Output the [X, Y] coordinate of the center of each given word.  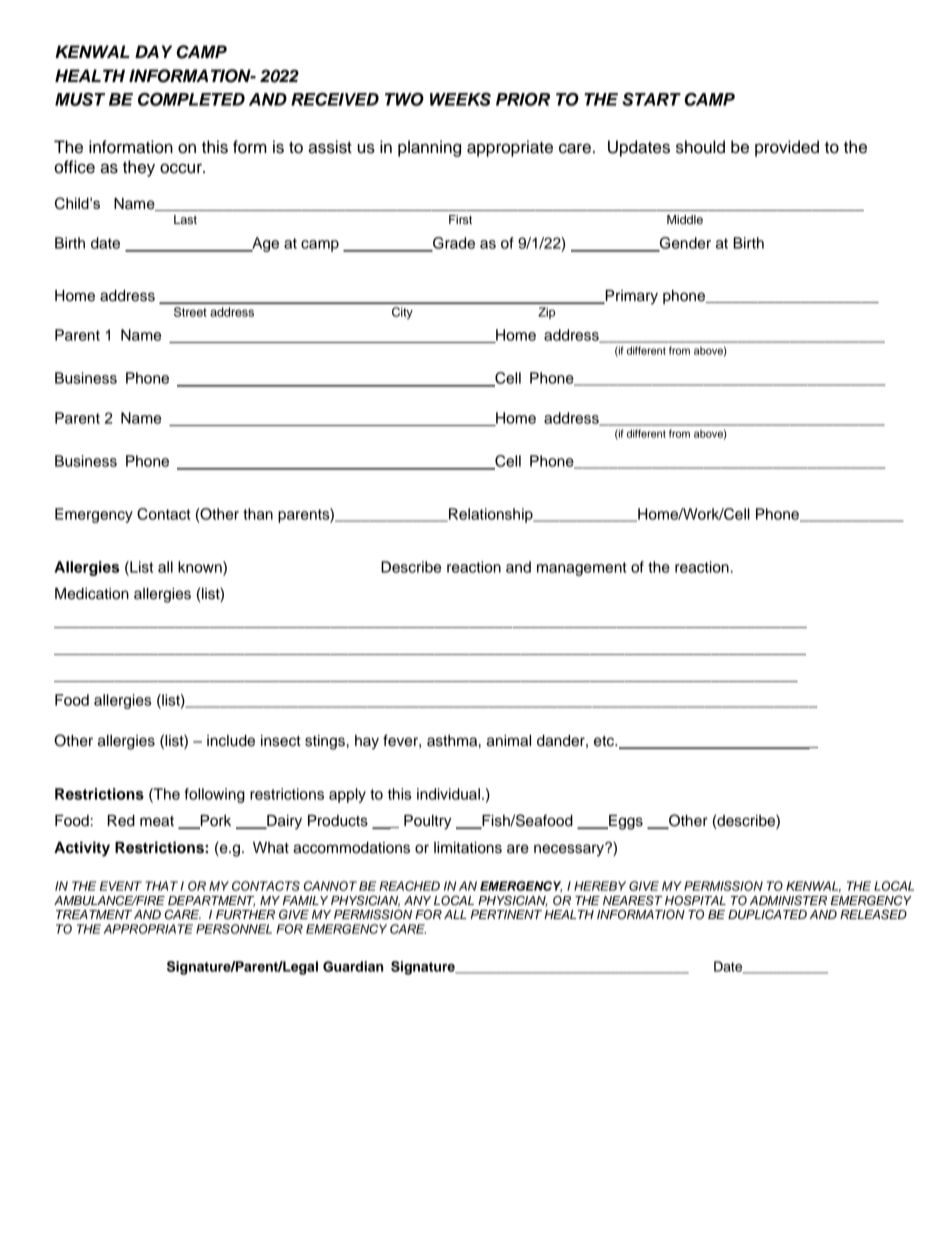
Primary [630, 297]
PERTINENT [506, 914]
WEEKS [460, 99]
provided [787, 148]
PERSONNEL [234, 929]
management [582, 569]
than [258, 514]
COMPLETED [191, 99]
